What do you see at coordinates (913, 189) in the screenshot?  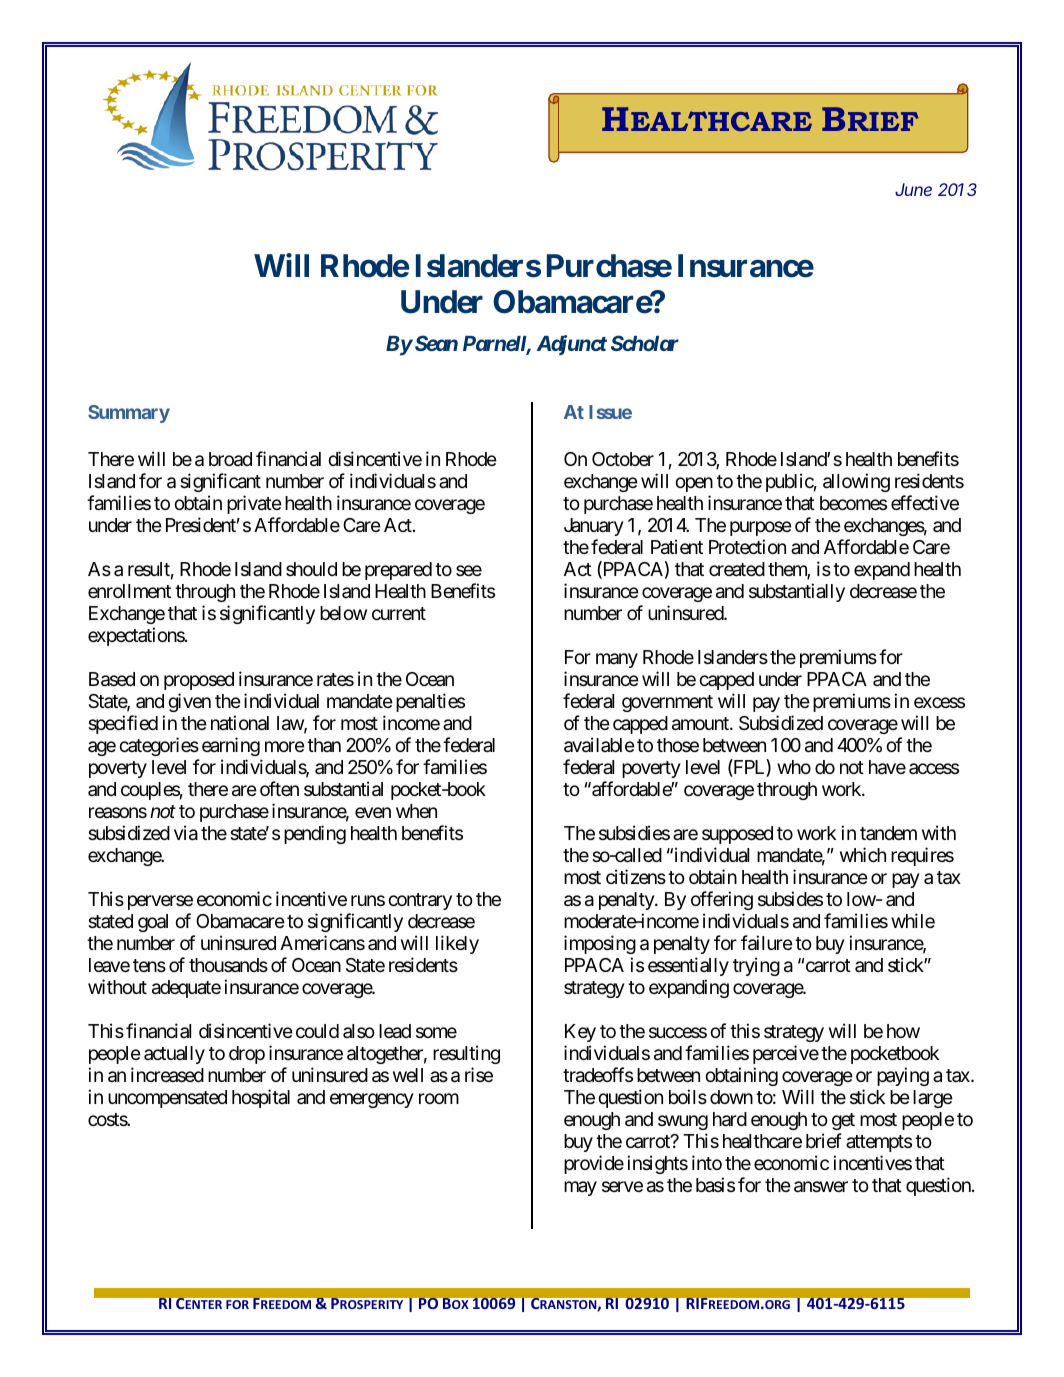 I see `June` at bounding box center [913, 189].
